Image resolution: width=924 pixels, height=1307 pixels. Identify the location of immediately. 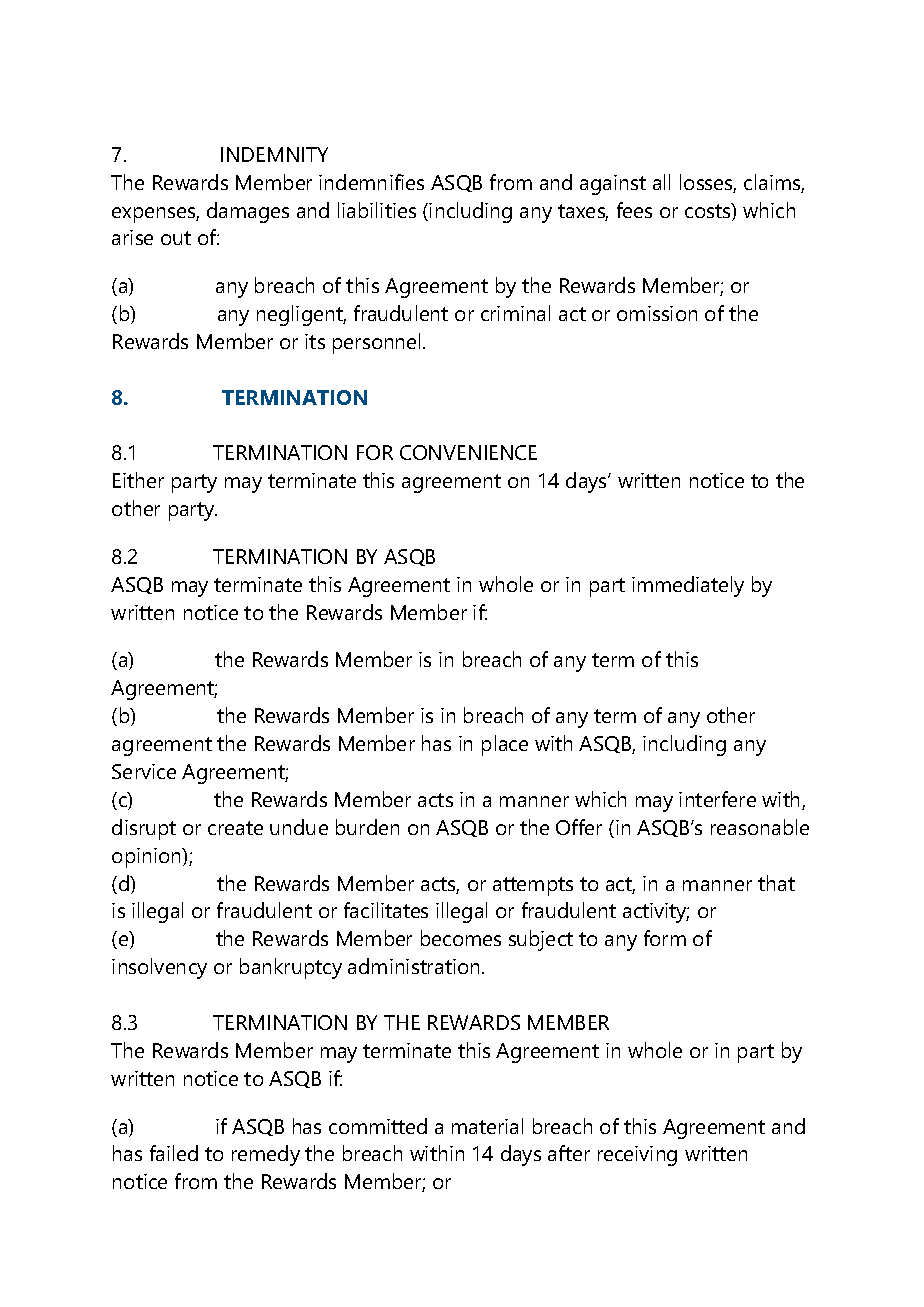
(688, 586).
